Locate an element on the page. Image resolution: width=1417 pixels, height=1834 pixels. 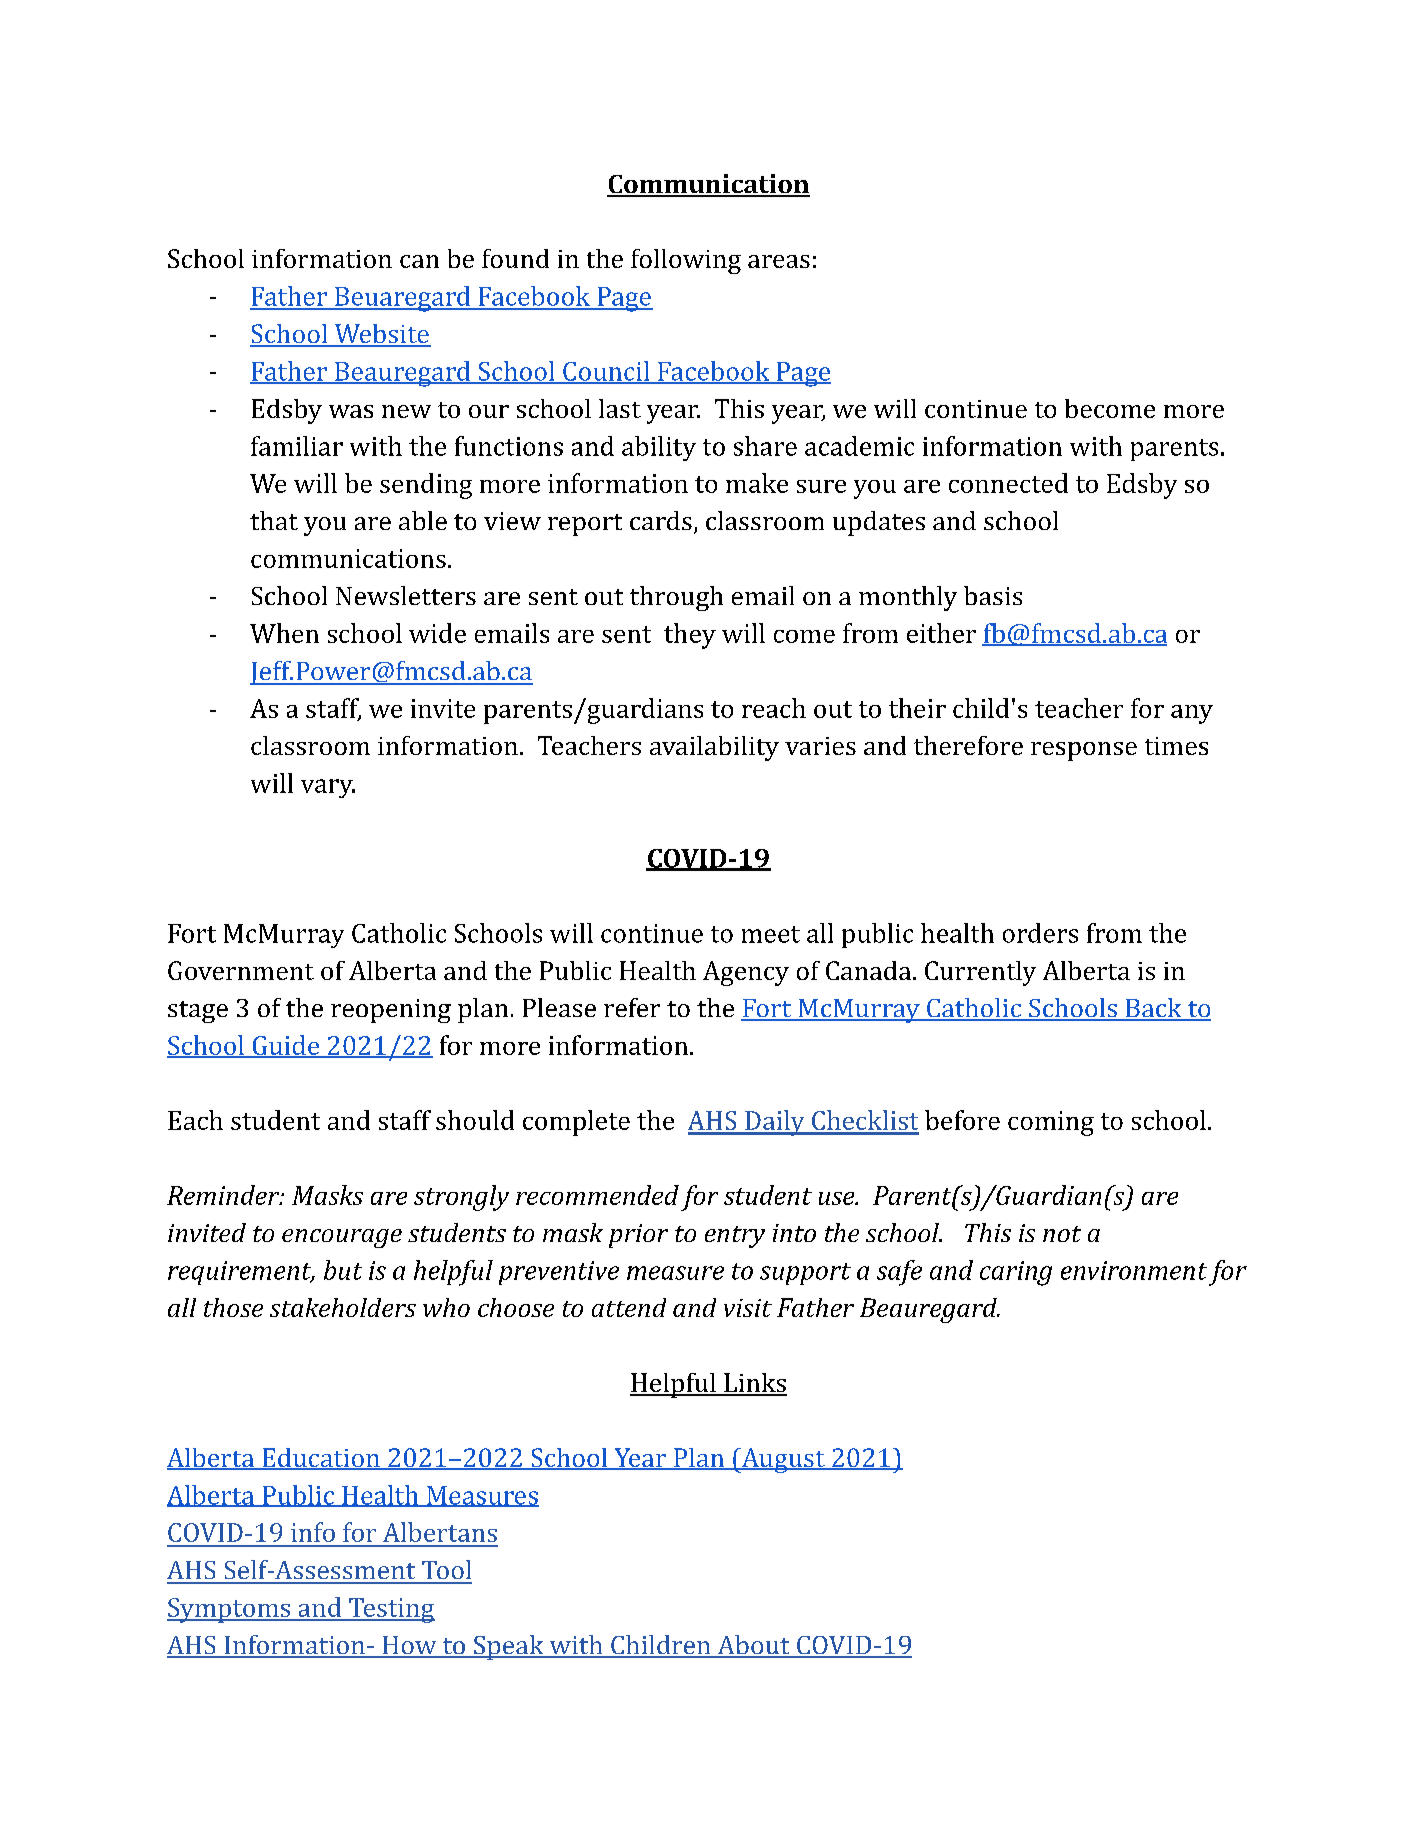
About is located at coordinates (753, 1646).
